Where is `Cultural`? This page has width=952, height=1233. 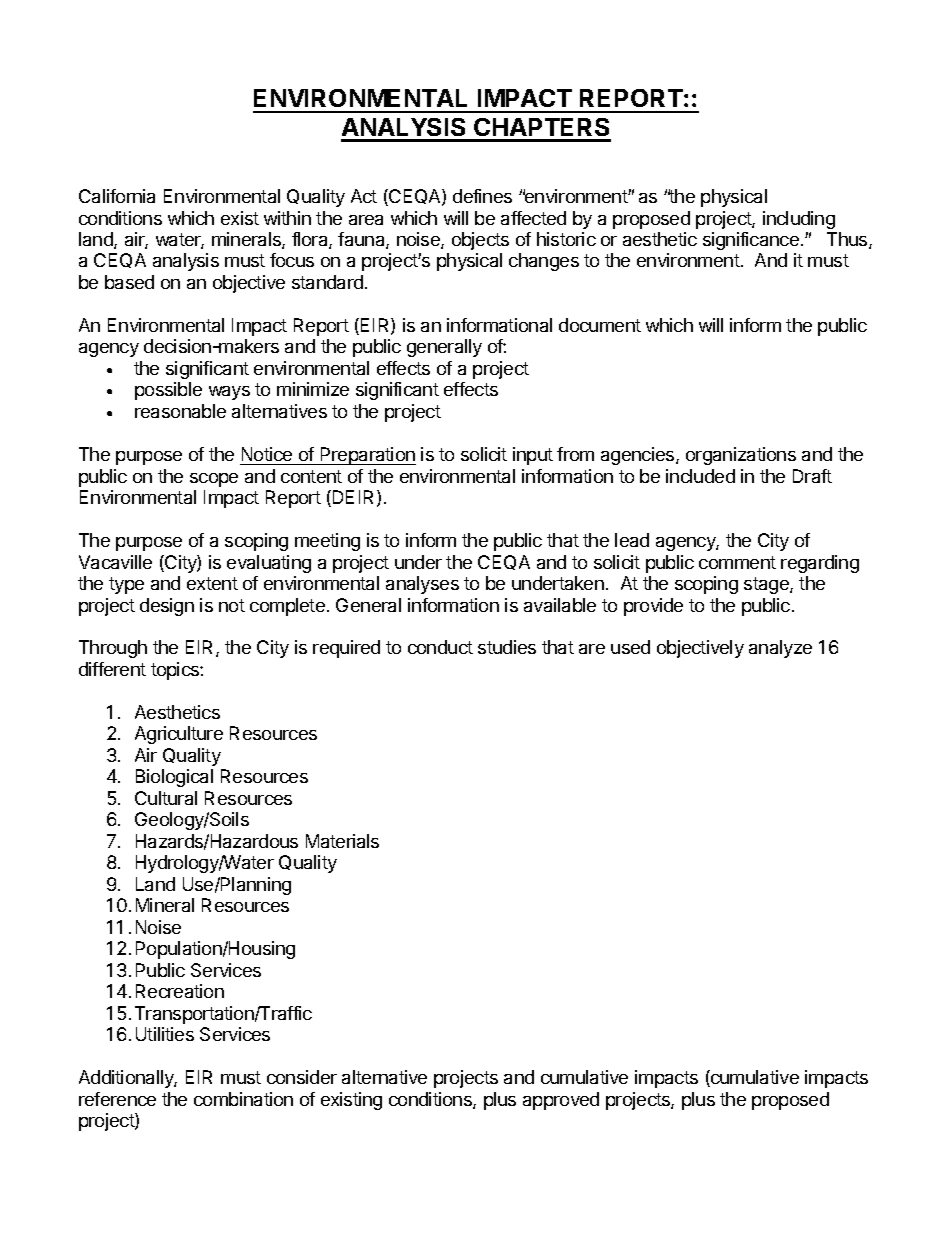 Cultural is located at coordinates (166, 798).
